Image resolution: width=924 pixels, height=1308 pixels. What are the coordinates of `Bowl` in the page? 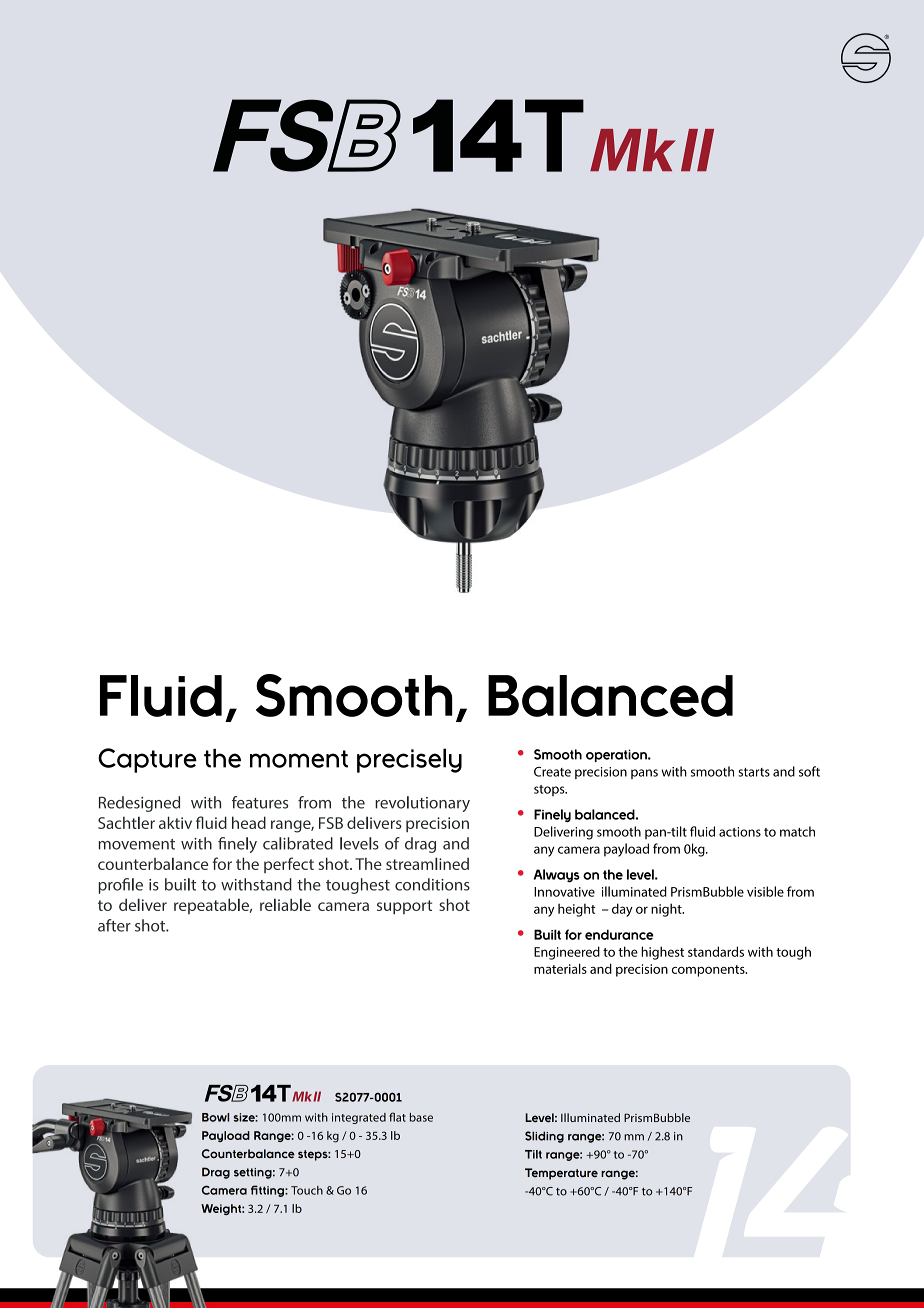 It's located at (215, 1117).
